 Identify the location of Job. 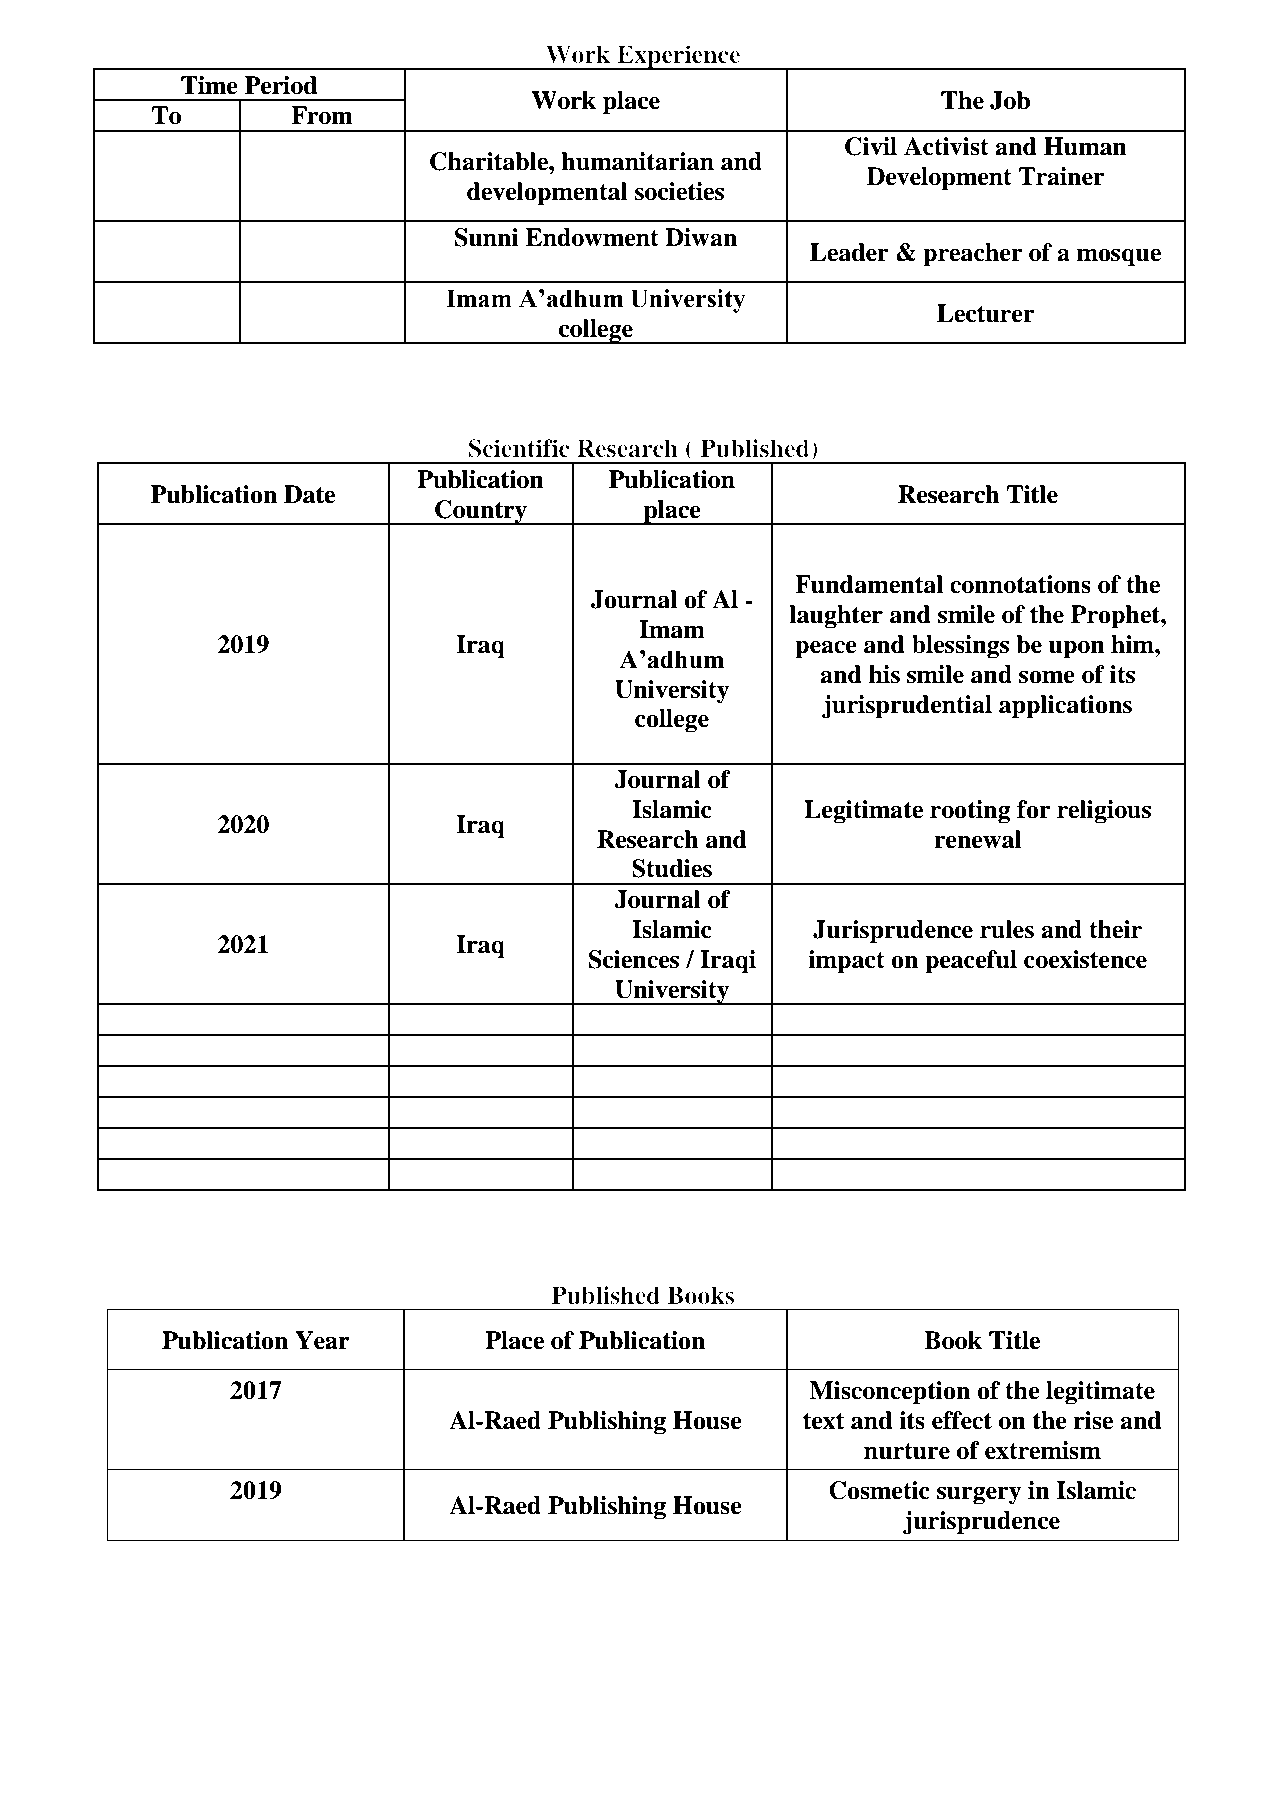
(1010, 100).
